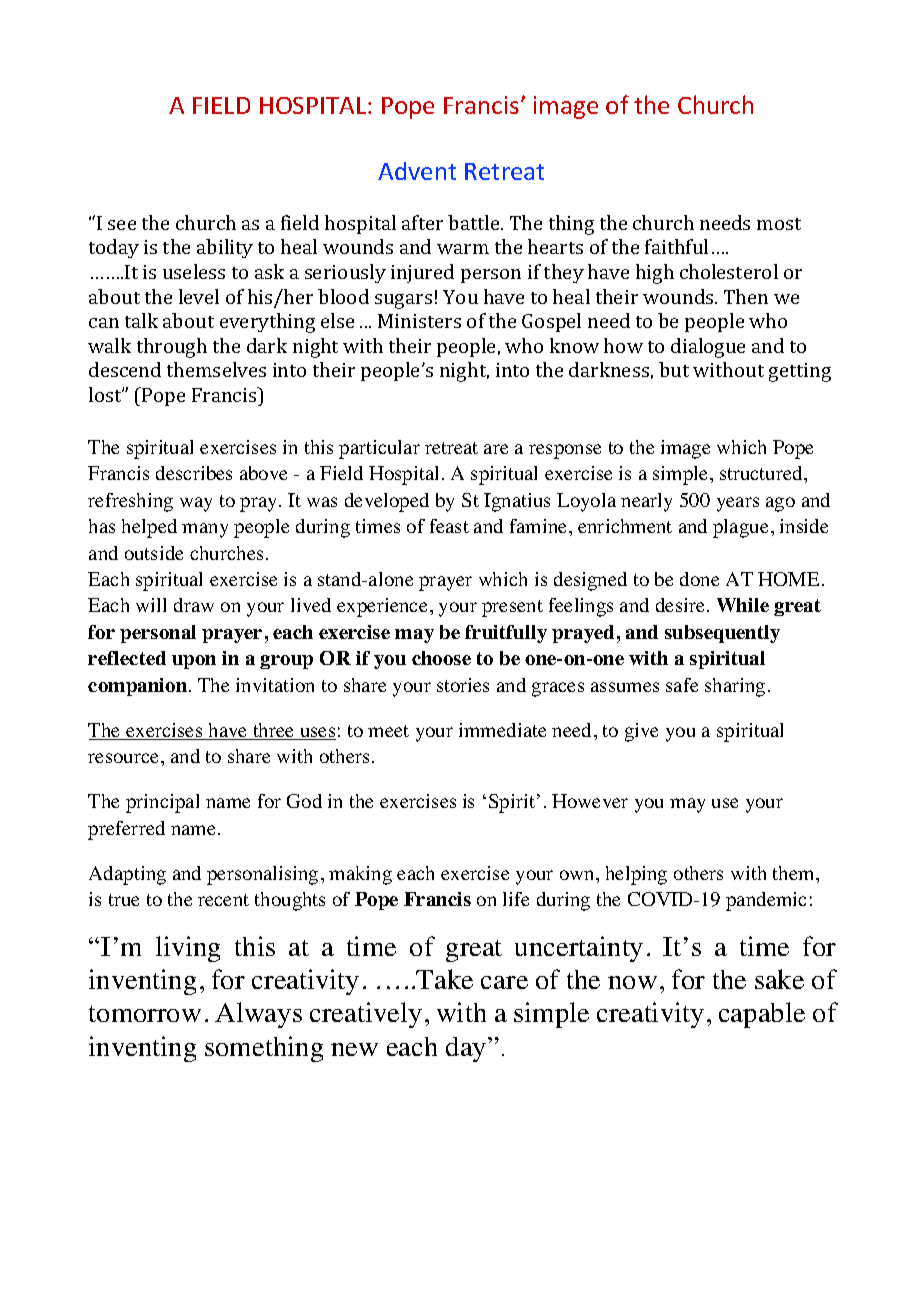 The image size is (924, 1308). What do you see at coordinates (762, 1015) in the document?
I see `capable` at bounding box center [762, 1015].
